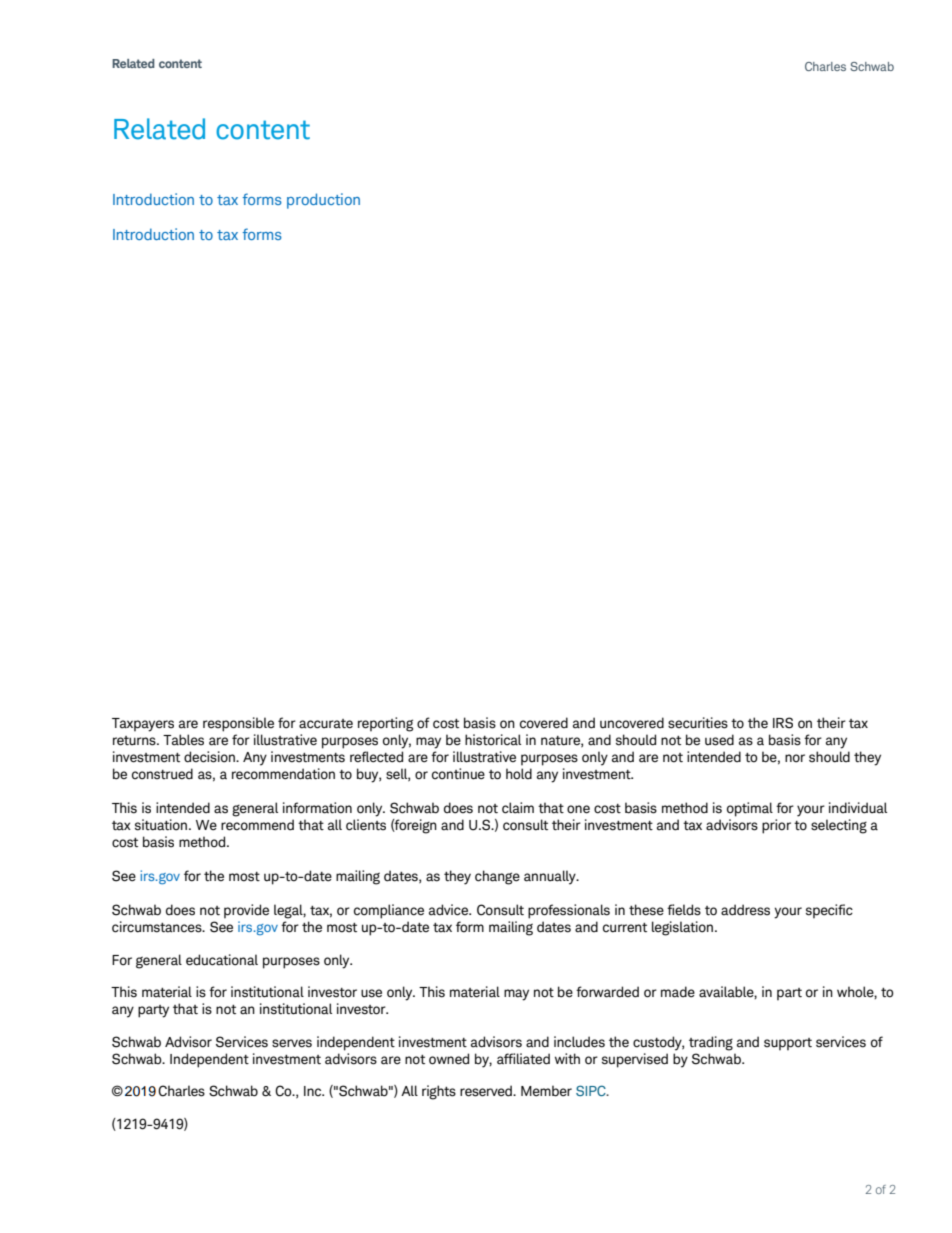 Image resolution: width=952 pixels, height=1233 pixels. Describe the element at coordinates (493, 740) in the image. I see `historical` at that location.
